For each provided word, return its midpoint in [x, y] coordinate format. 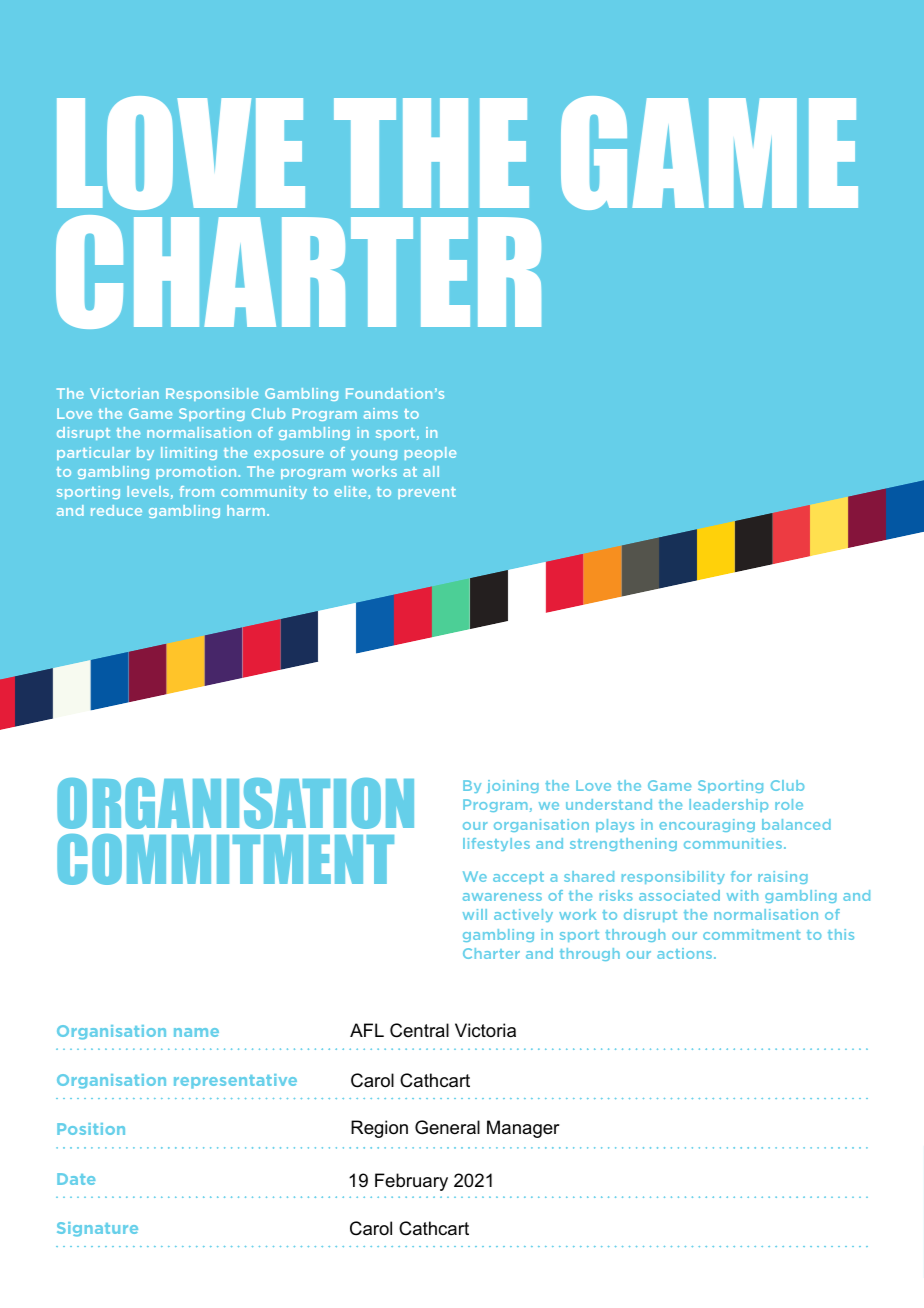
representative [235, 1081]
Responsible [212, 394]
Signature [97, 1229]
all [431, 471]
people [430, 453]
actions [686, 953]
